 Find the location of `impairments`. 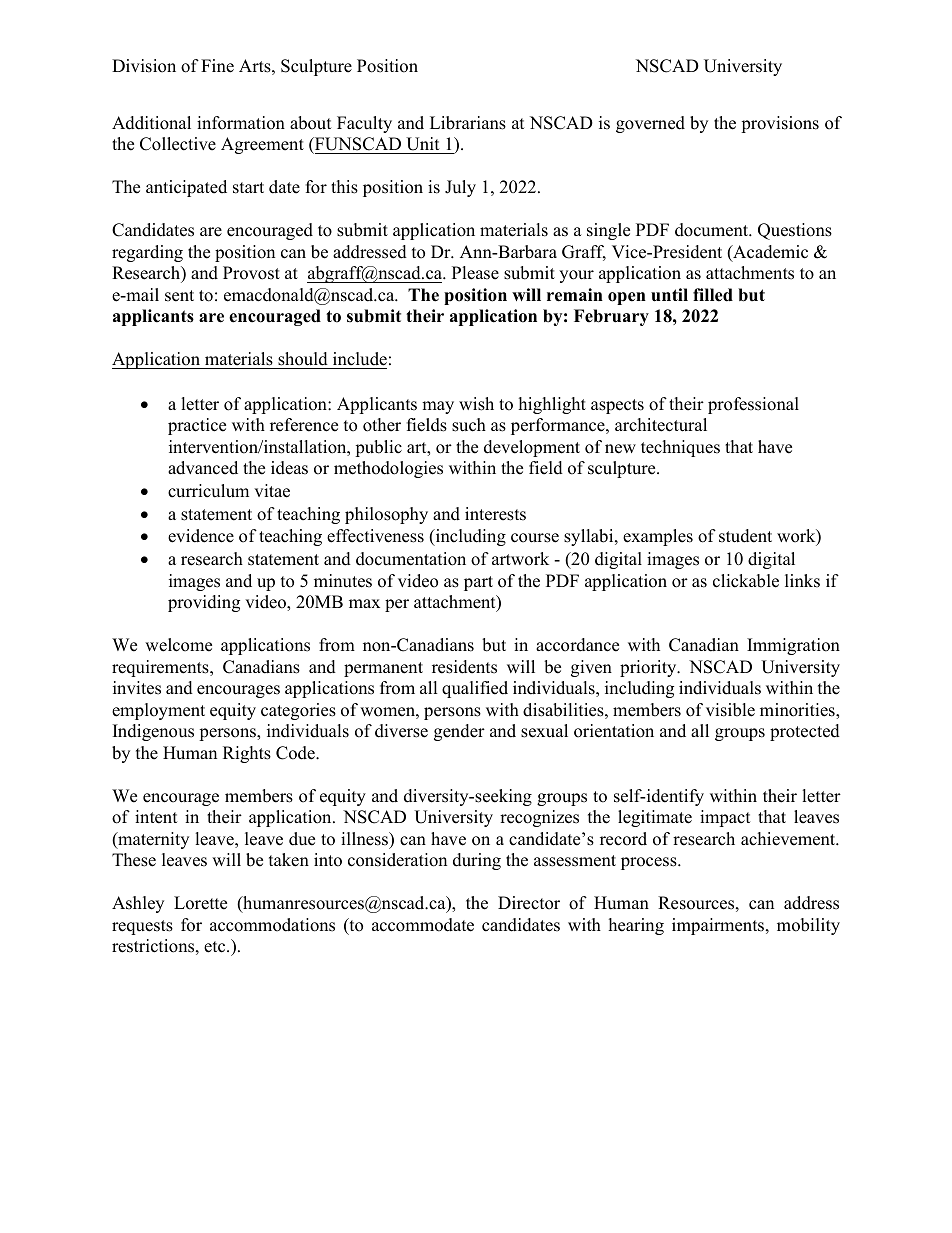

impairments is located at coordinates (719, 926).
